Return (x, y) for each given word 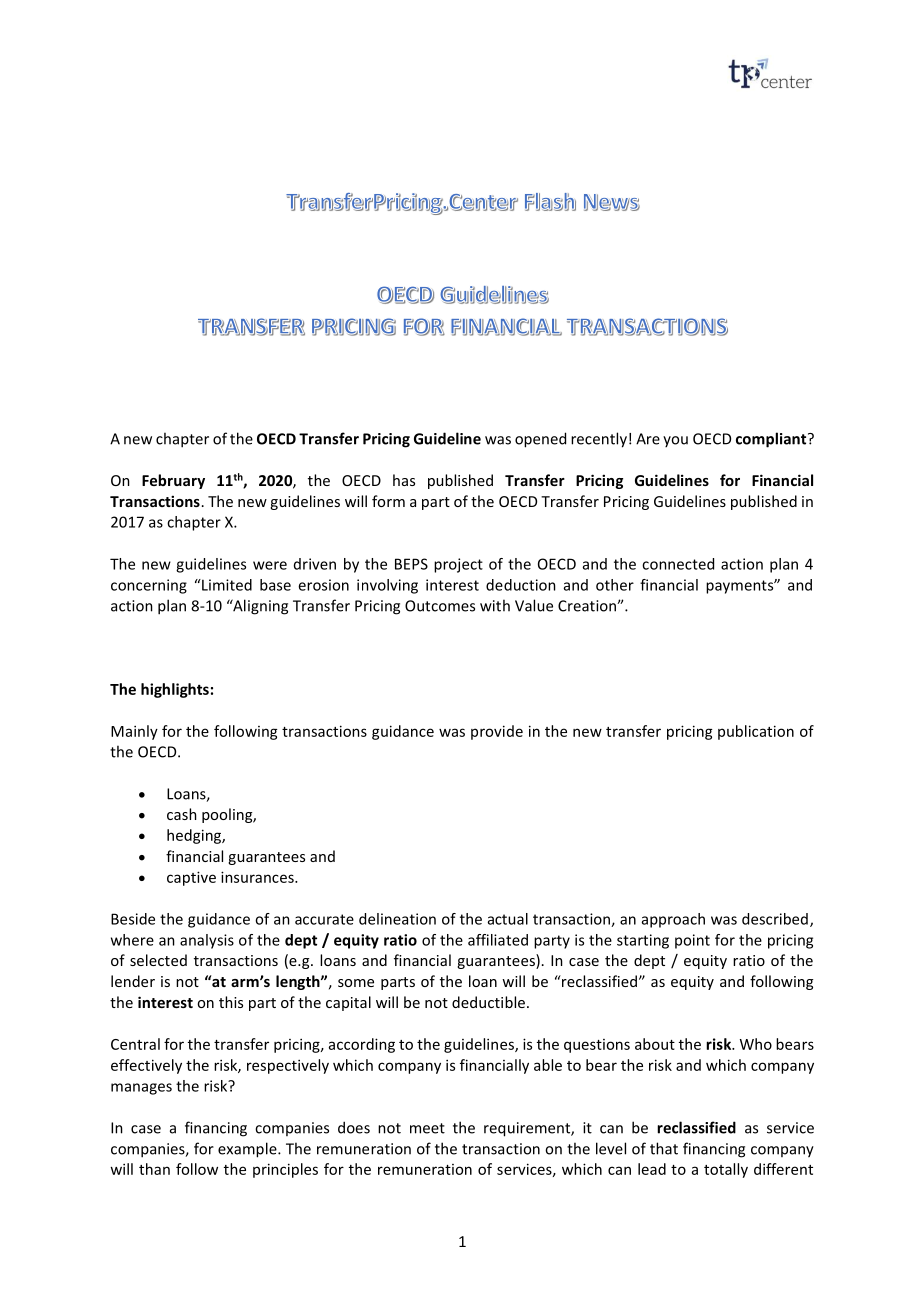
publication (756, 732)
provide (497, 732)
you (675, 441)
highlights (175, 690)
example (248, 1150)
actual (508, 919)
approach (673, 920)
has (404, 480)
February (173, 481)
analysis (207, 941)
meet (427, 1128)
